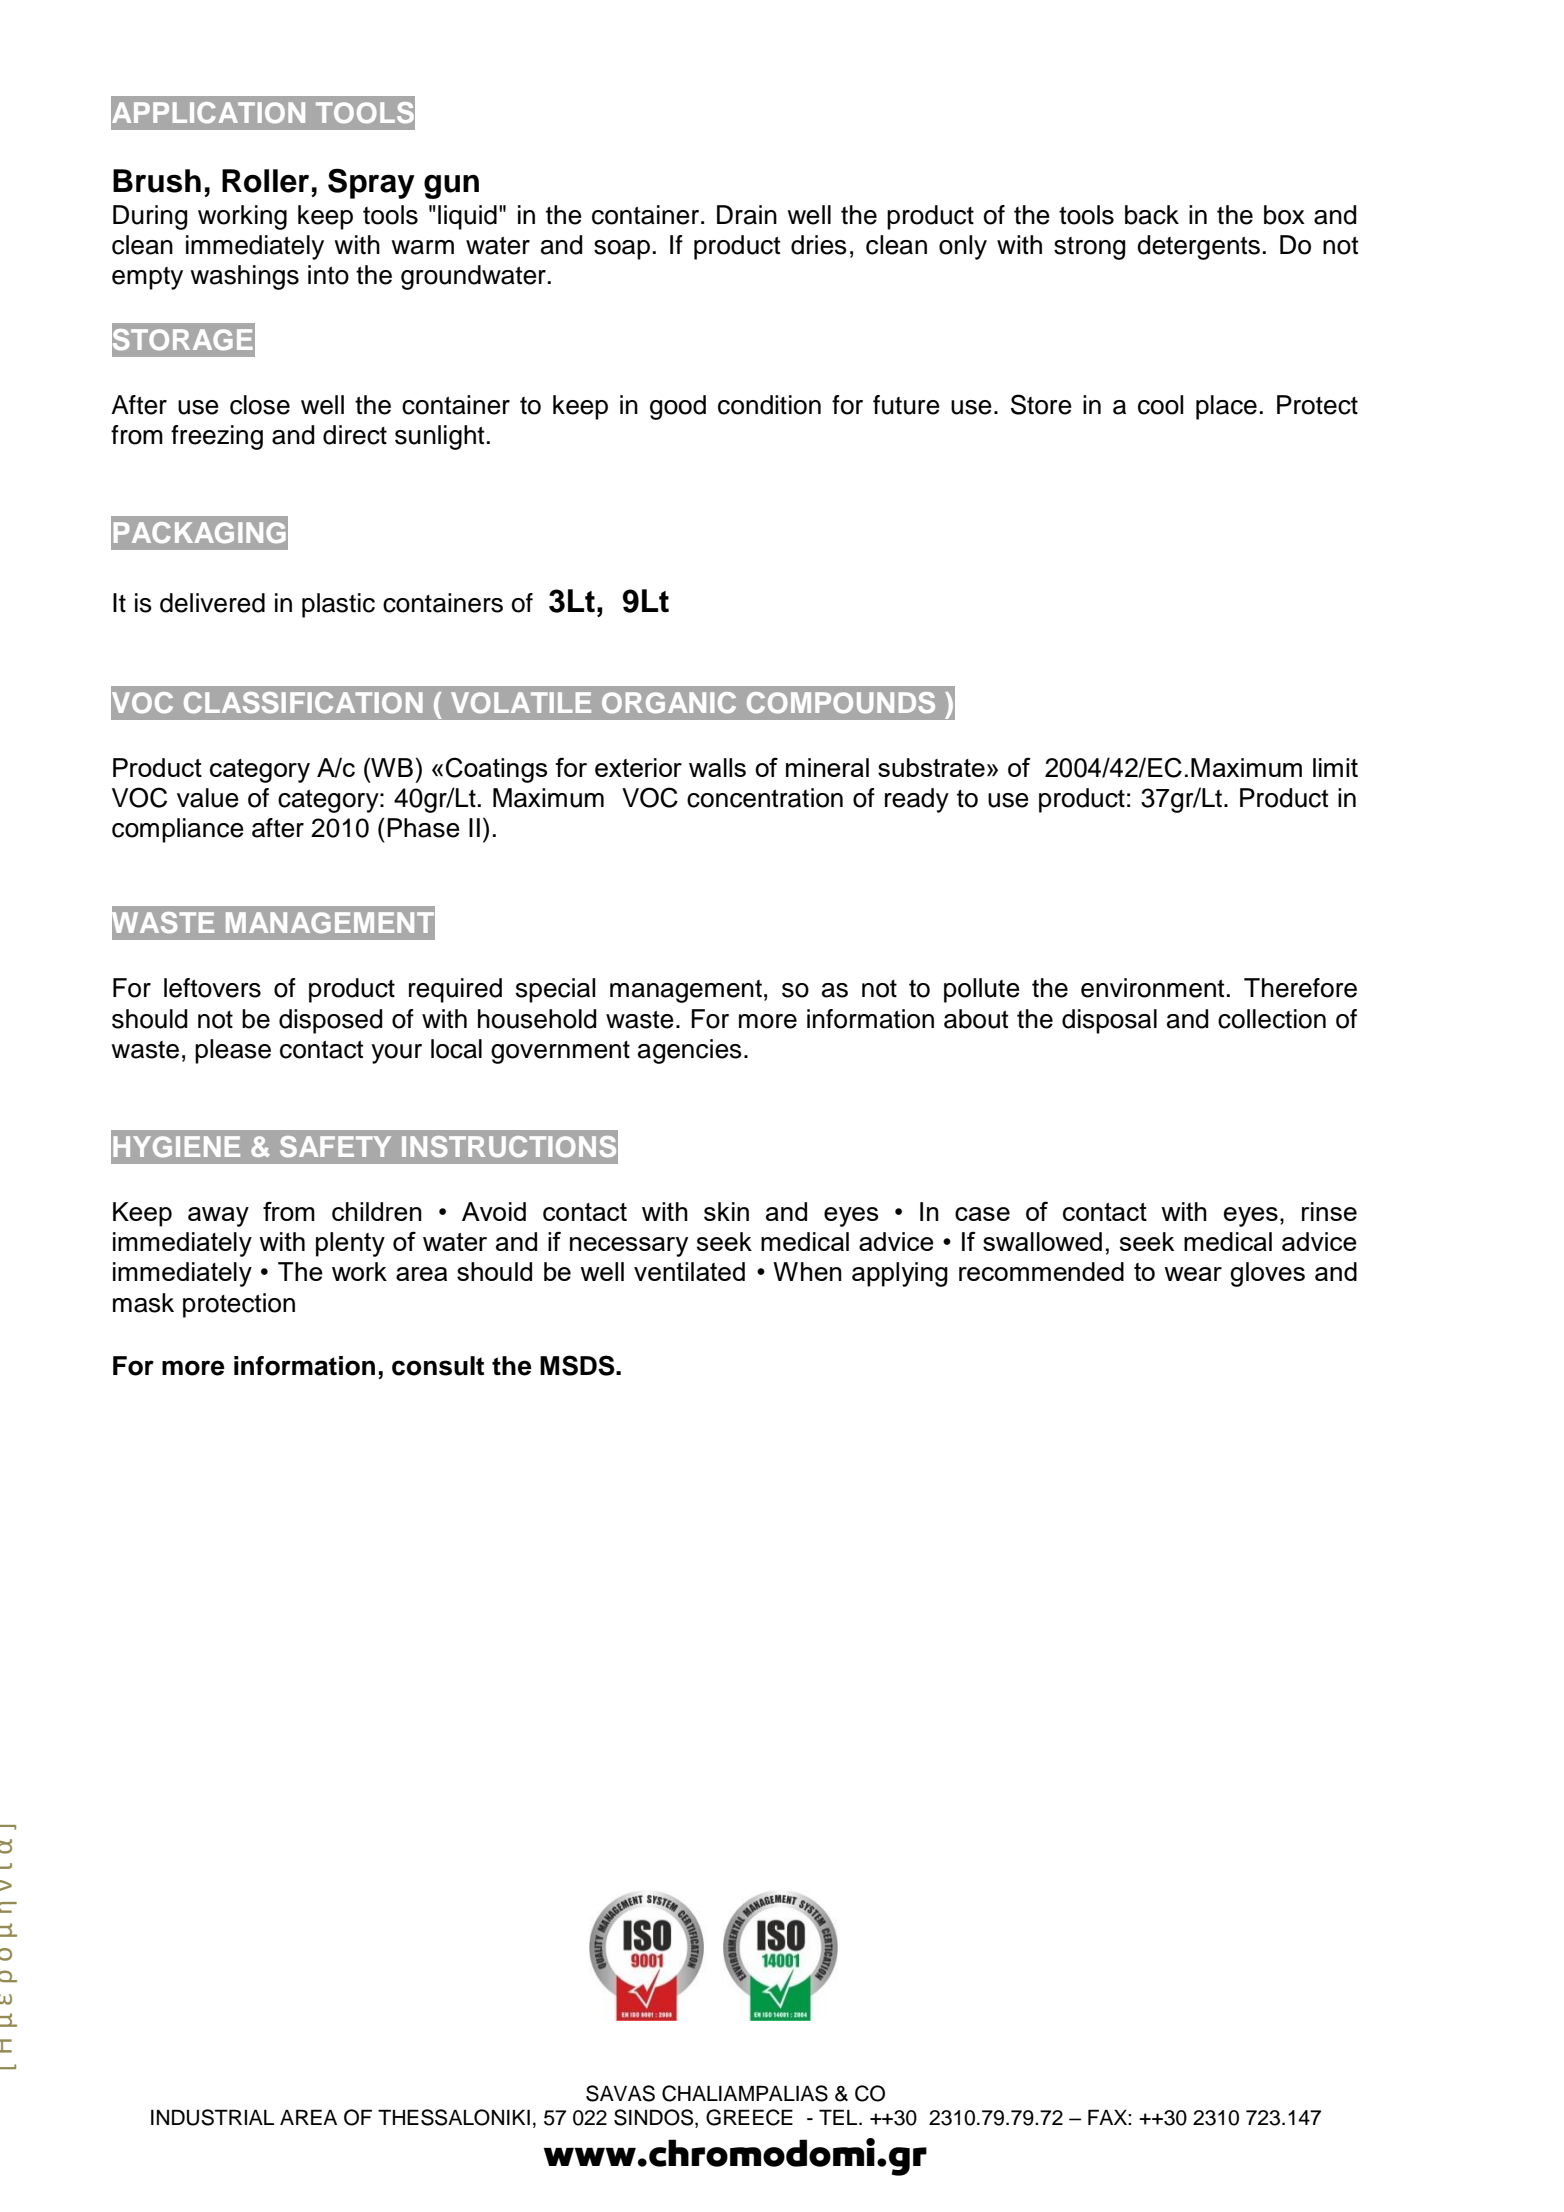 The height and width of the image is (2212, 1564). What do you see at coordinates (1193, 1274) in the image?
I see `wear` at bounding box center [1193, 1274].
